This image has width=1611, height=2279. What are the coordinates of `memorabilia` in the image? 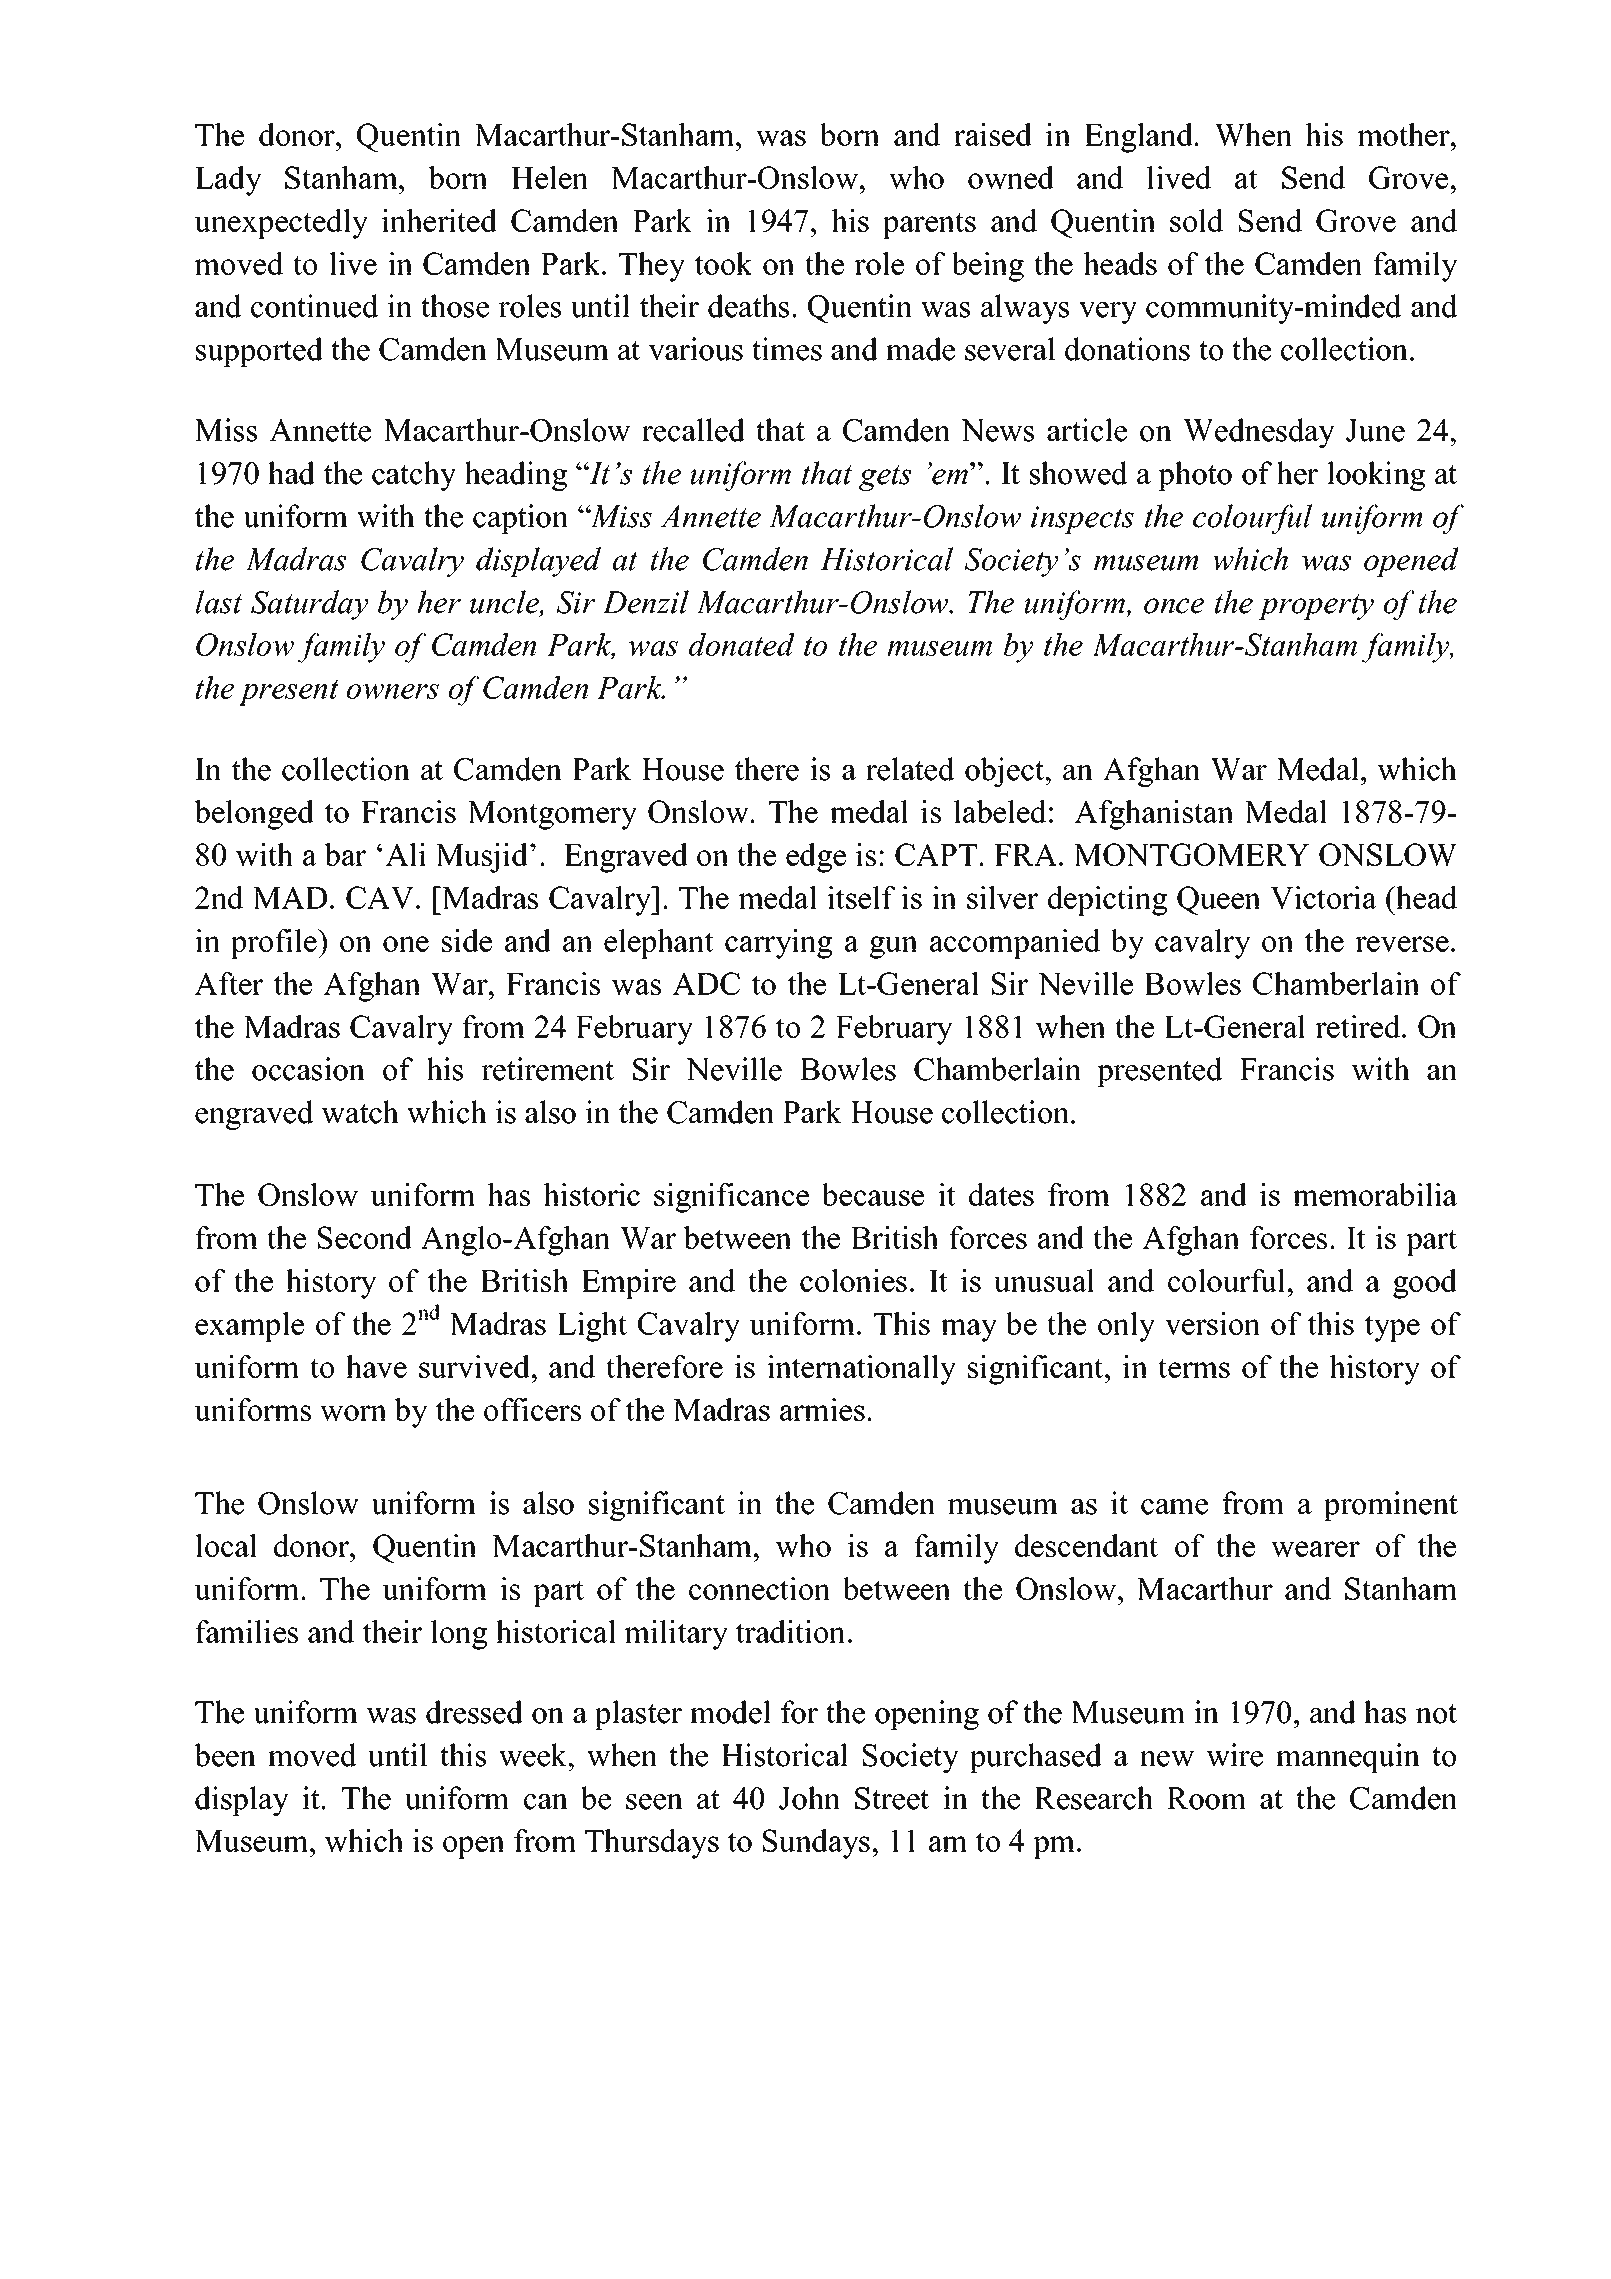 It's located at (1375, 1194).
